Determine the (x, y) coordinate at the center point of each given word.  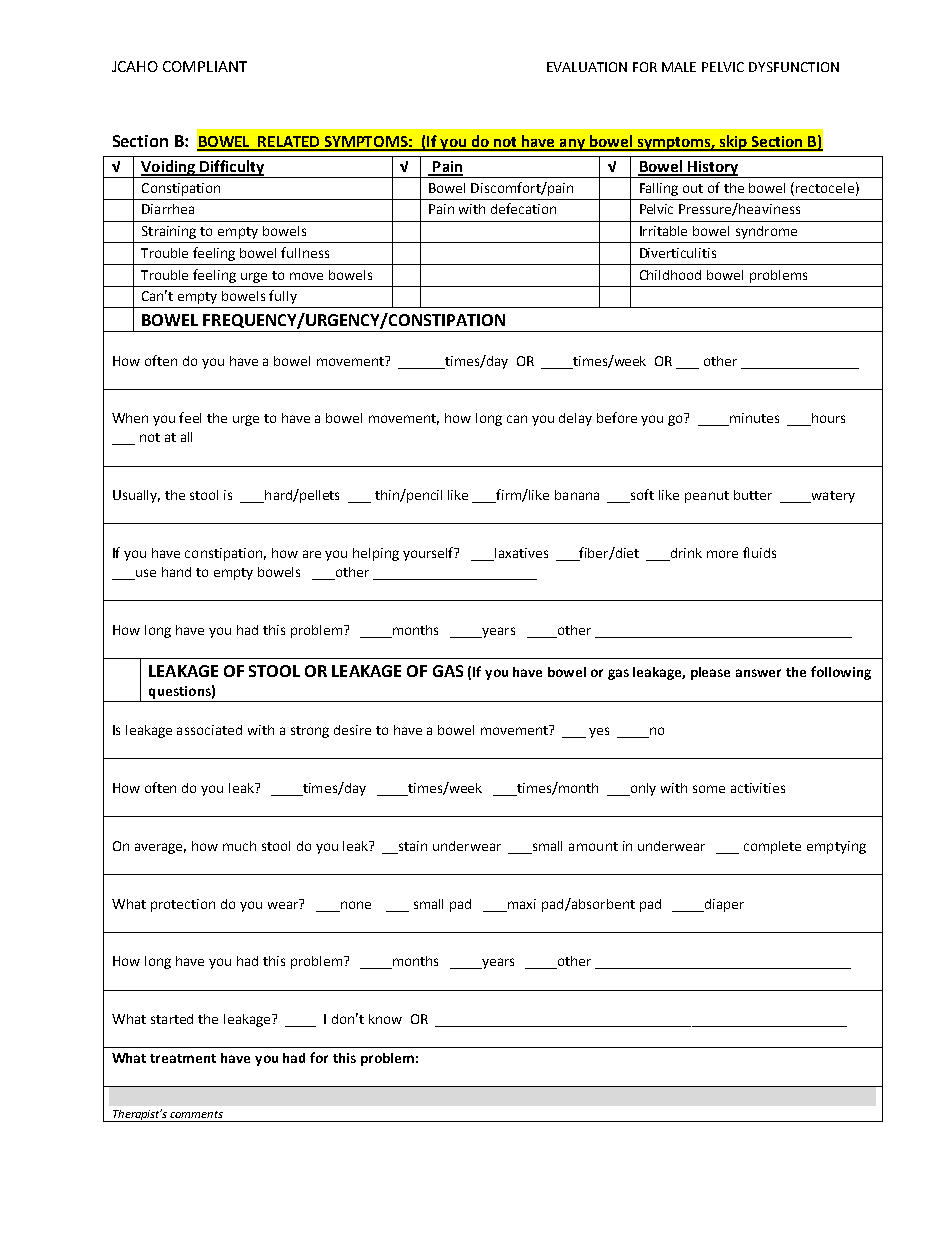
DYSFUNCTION (794, 67)
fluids (759, 552)
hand (176, 572)
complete (772, 847)
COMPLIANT (205, 66)
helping (376, 554)
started (172, 1019)
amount (593, 846)
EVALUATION (587, 67)
